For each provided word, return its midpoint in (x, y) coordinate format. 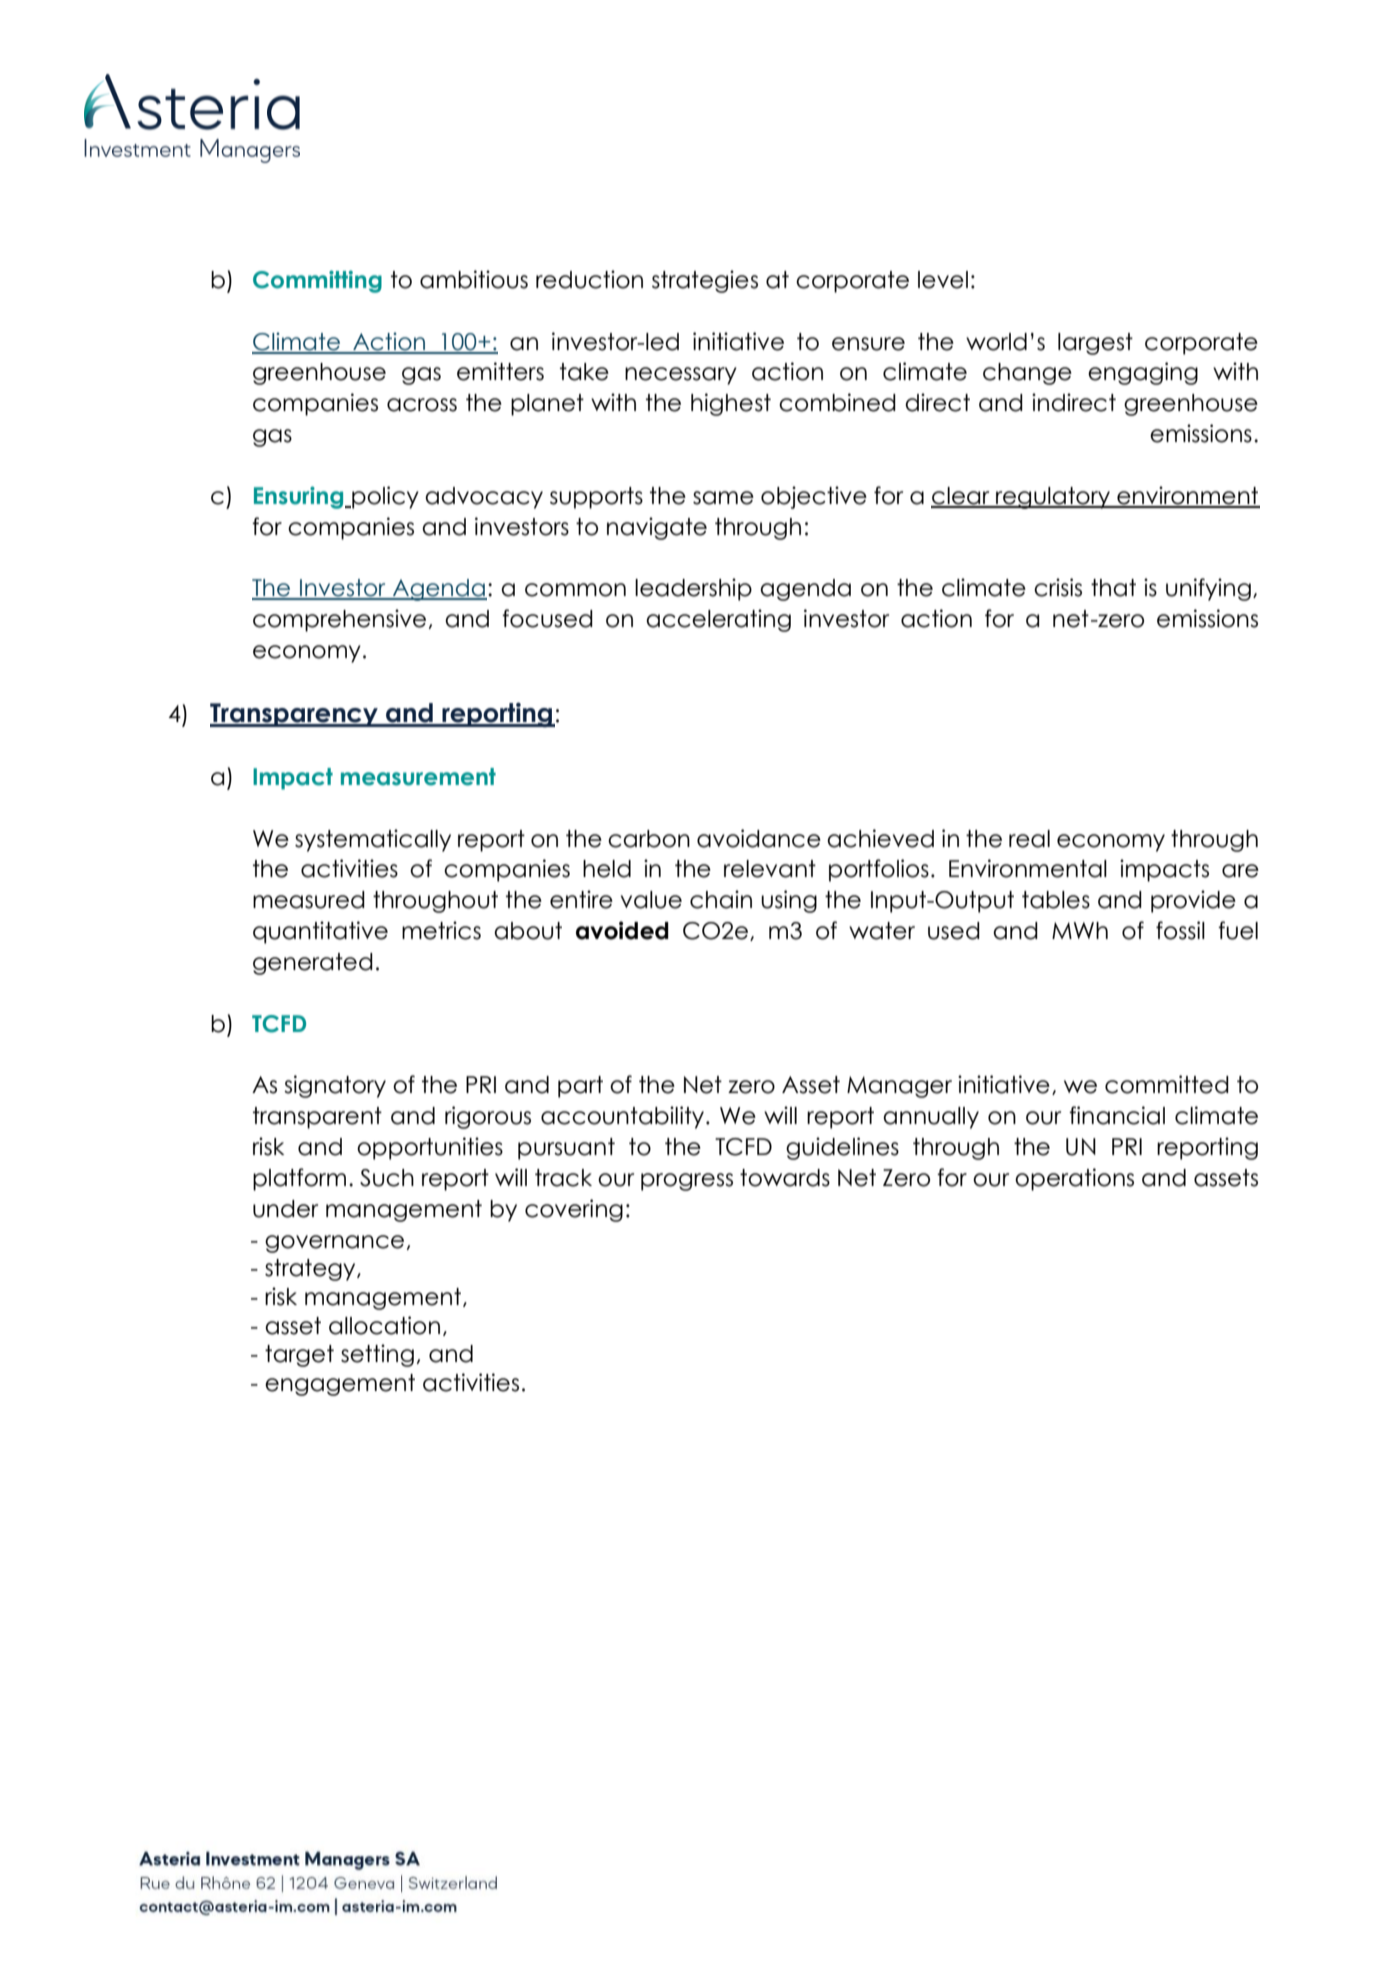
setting (377, 1355)
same (723, 498)
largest (1095, 344)
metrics (441, 930)
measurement (418, 777)
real (1029, 839)
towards (785, 1178)
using (789, 901)
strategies (705, 281)
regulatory (1053, 498)
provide (1193, 901)
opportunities (430, 1148)
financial (1117, 1115)
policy (384, 497)
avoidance (759, 838)
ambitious (474, 279)
